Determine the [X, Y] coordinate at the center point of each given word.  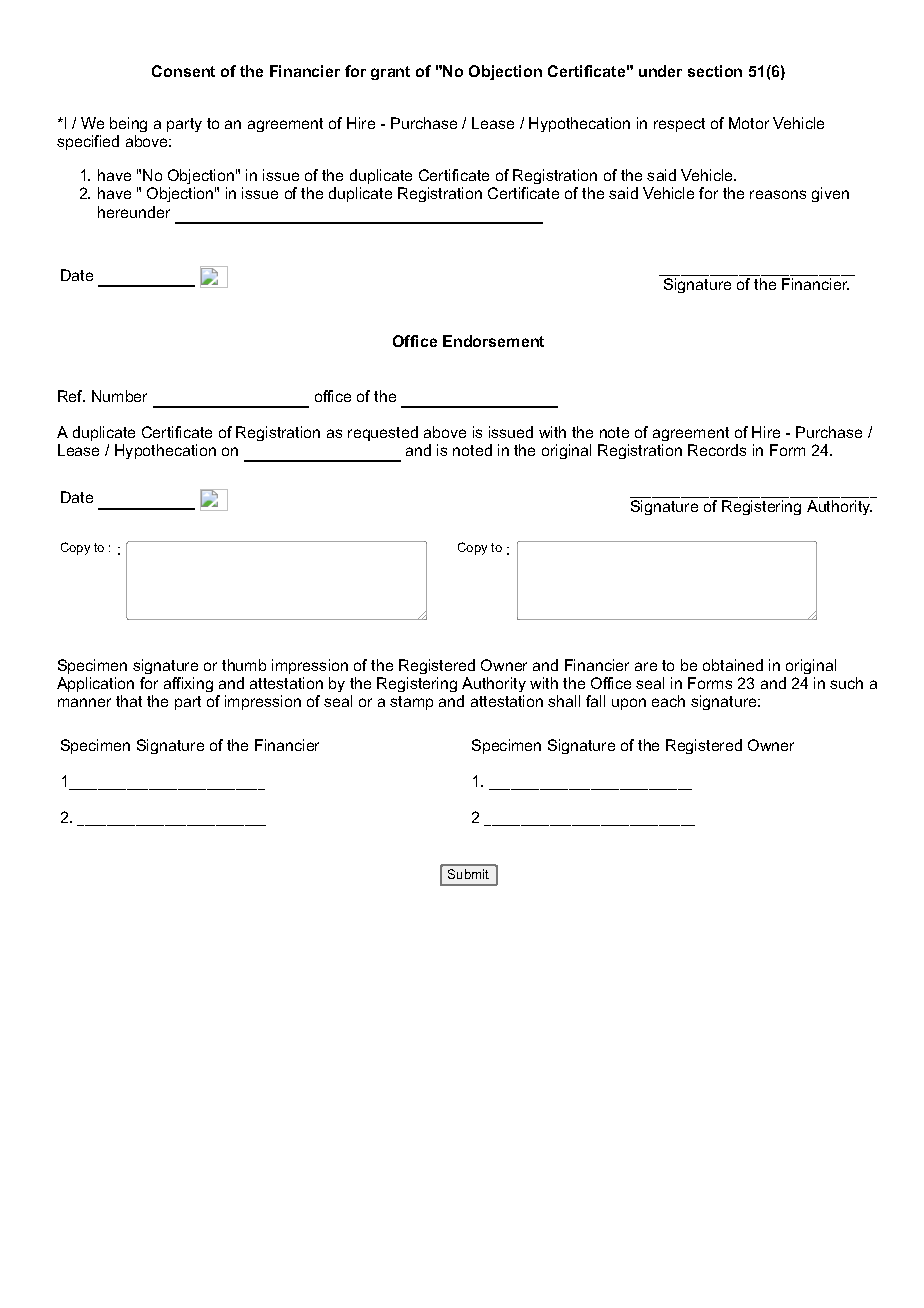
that [129, 701]
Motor [749, 123]
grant [390, 73]
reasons [778, 194]
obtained [733, 665]
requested [383, 433]
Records [717, 450]
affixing [188, 684]
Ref [71, 396]
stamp [411, 703]
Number [119, 396]
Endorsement [493, 341]
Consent [183, 71]
